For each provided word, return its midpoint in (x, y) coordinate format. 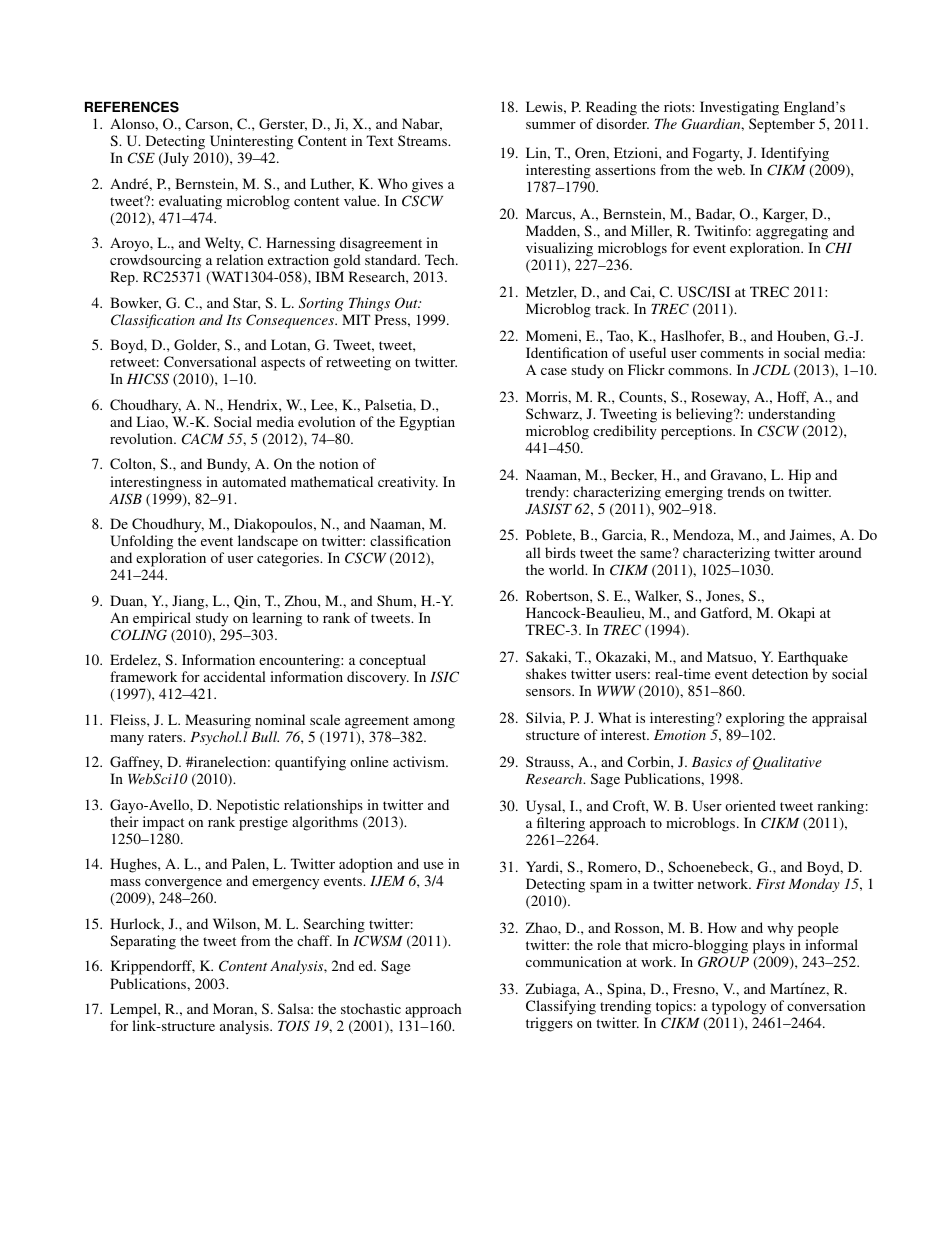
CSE (141, 158)
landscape (268, 542)
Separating (143, 942)
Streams (423, 140)
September (782, 125)
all (533, 552)
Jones (724, 595)
